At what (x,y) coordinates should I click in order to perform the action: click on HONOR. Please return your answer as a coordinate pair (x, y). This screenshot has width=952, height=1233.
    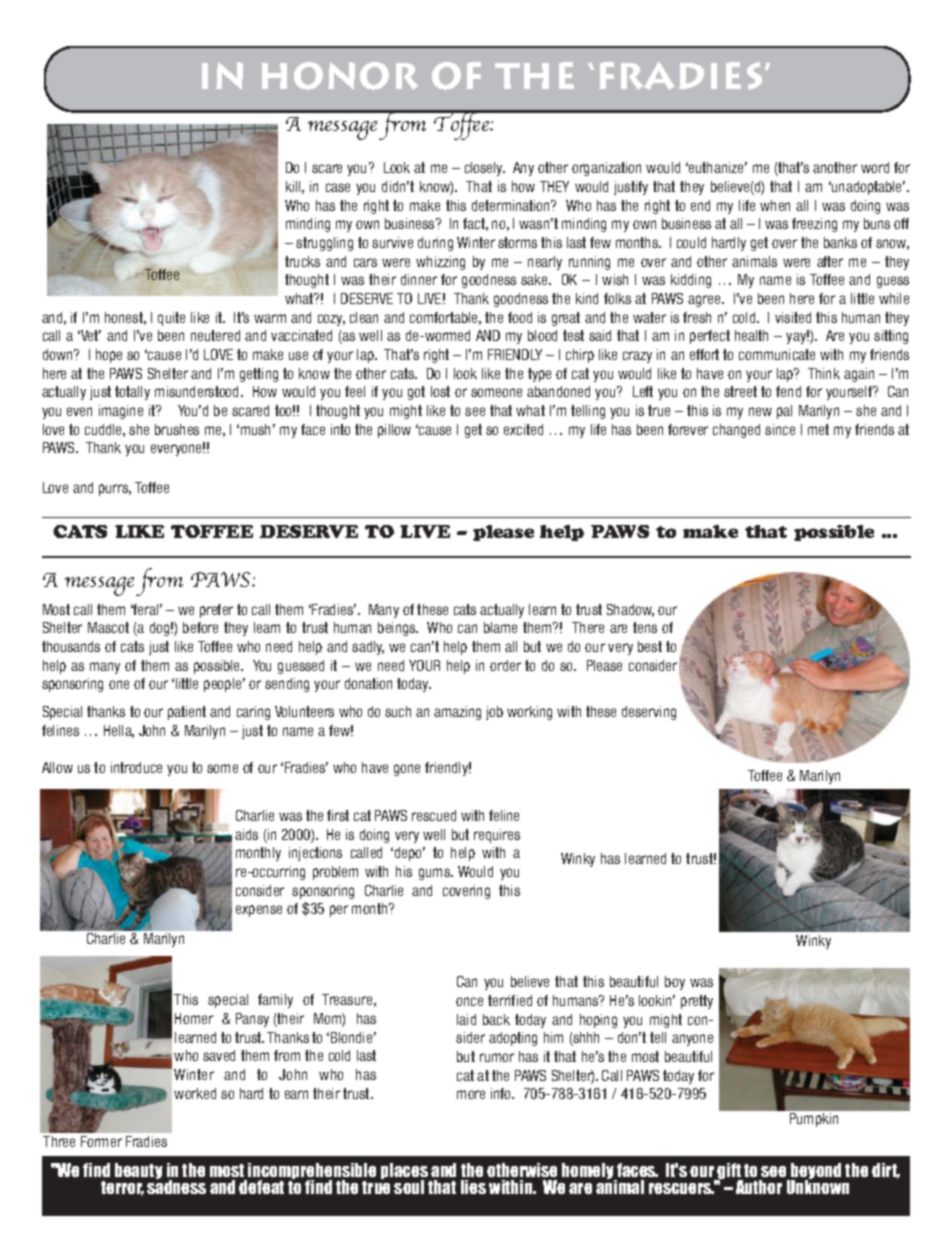
    Looking at the image, I should click on (339, 76).
